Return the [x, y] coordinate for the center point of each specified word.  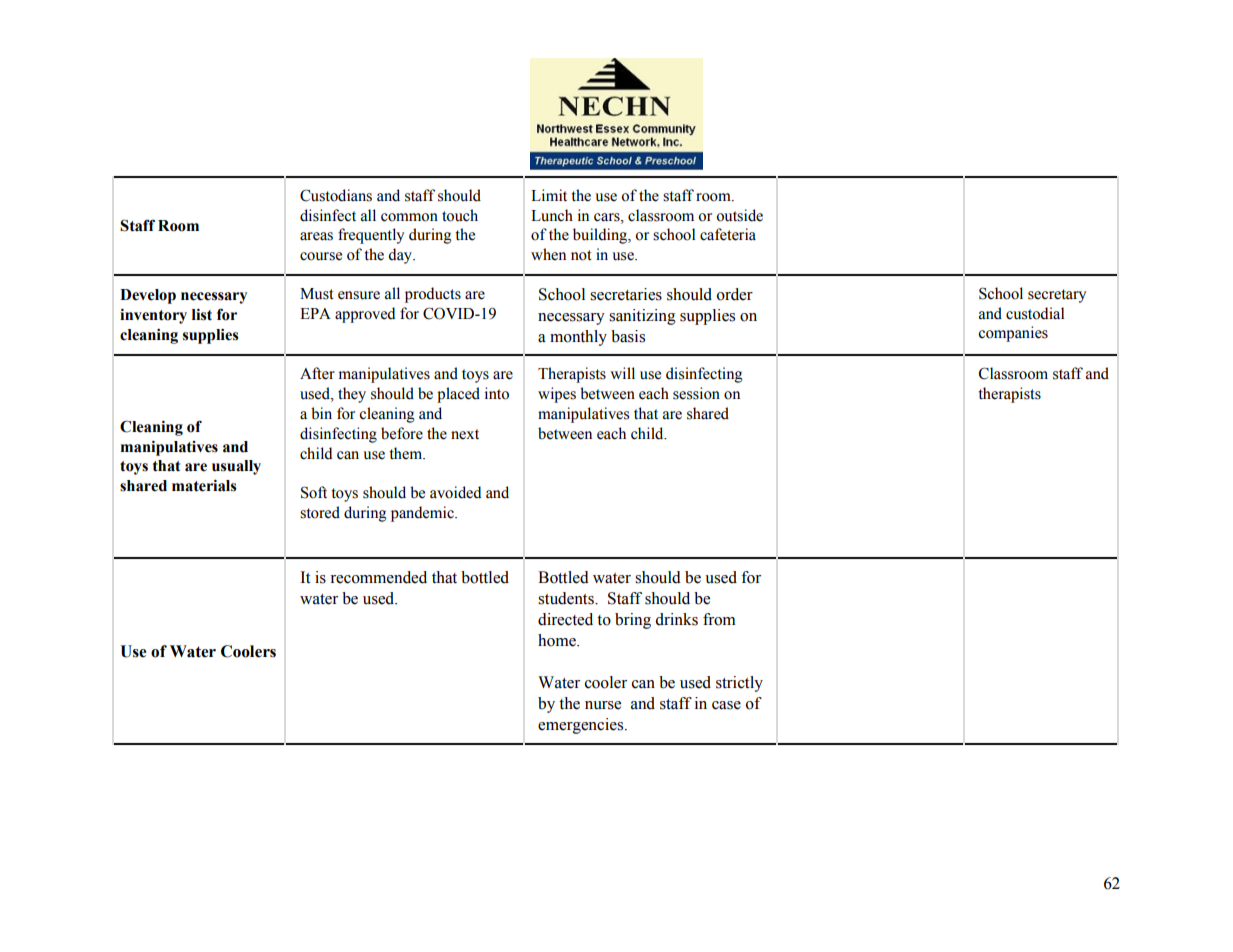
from [719, 619]
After [317, 373]
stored [320, 512]
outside [739, 215]
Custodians [336, 195]
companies [1013, 334]
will [622, 373]
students [567, 598]
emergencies [582, 726]
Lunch [552, 215]
